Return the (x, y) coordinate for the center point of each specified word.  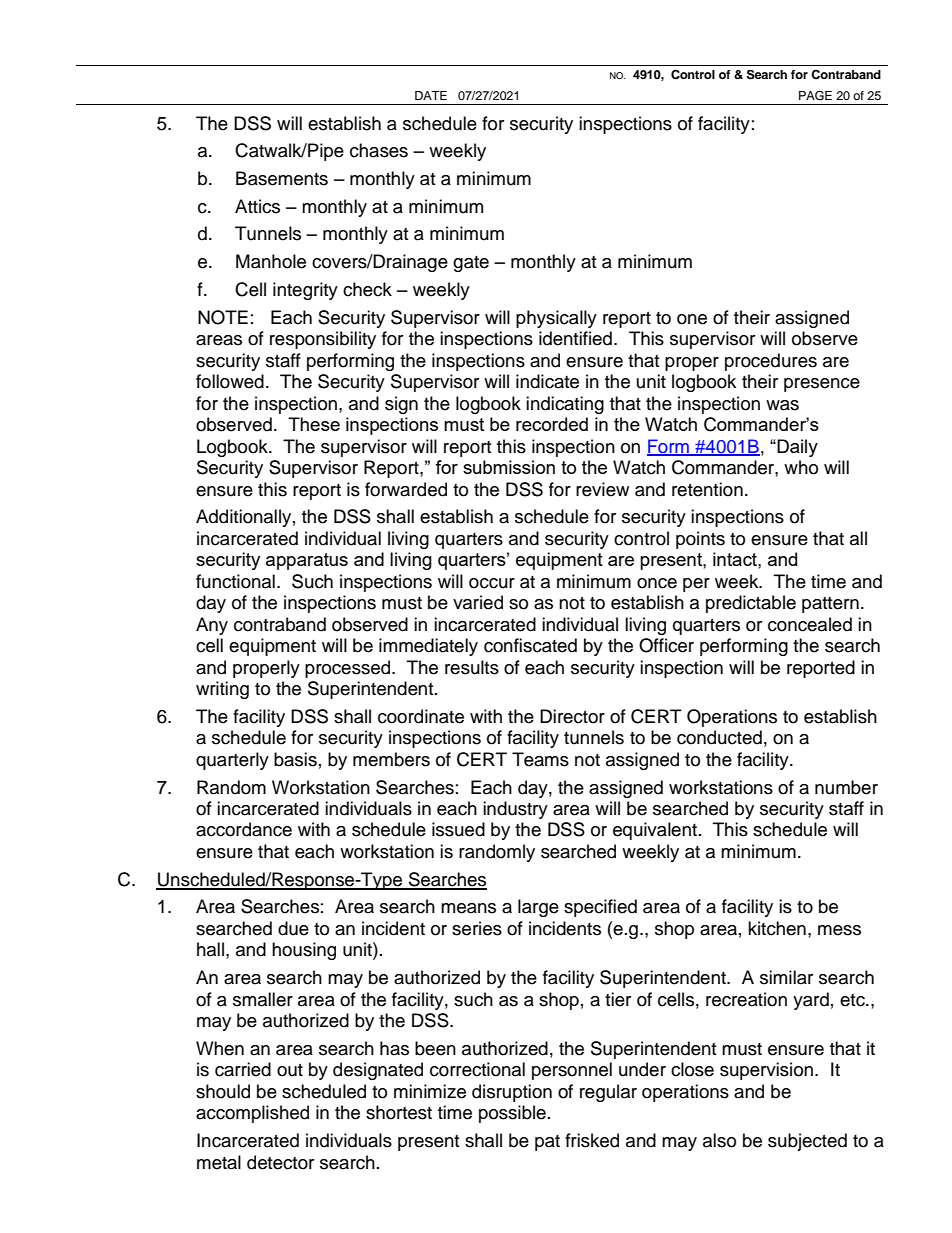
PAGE (815, 95)
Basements (282, 178)
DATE (431, 95)
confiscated (530, 645)
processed (347, 669)
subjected (807, 1142)
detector (280, 1162)
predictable (751, 604)
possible (512, 1114)
